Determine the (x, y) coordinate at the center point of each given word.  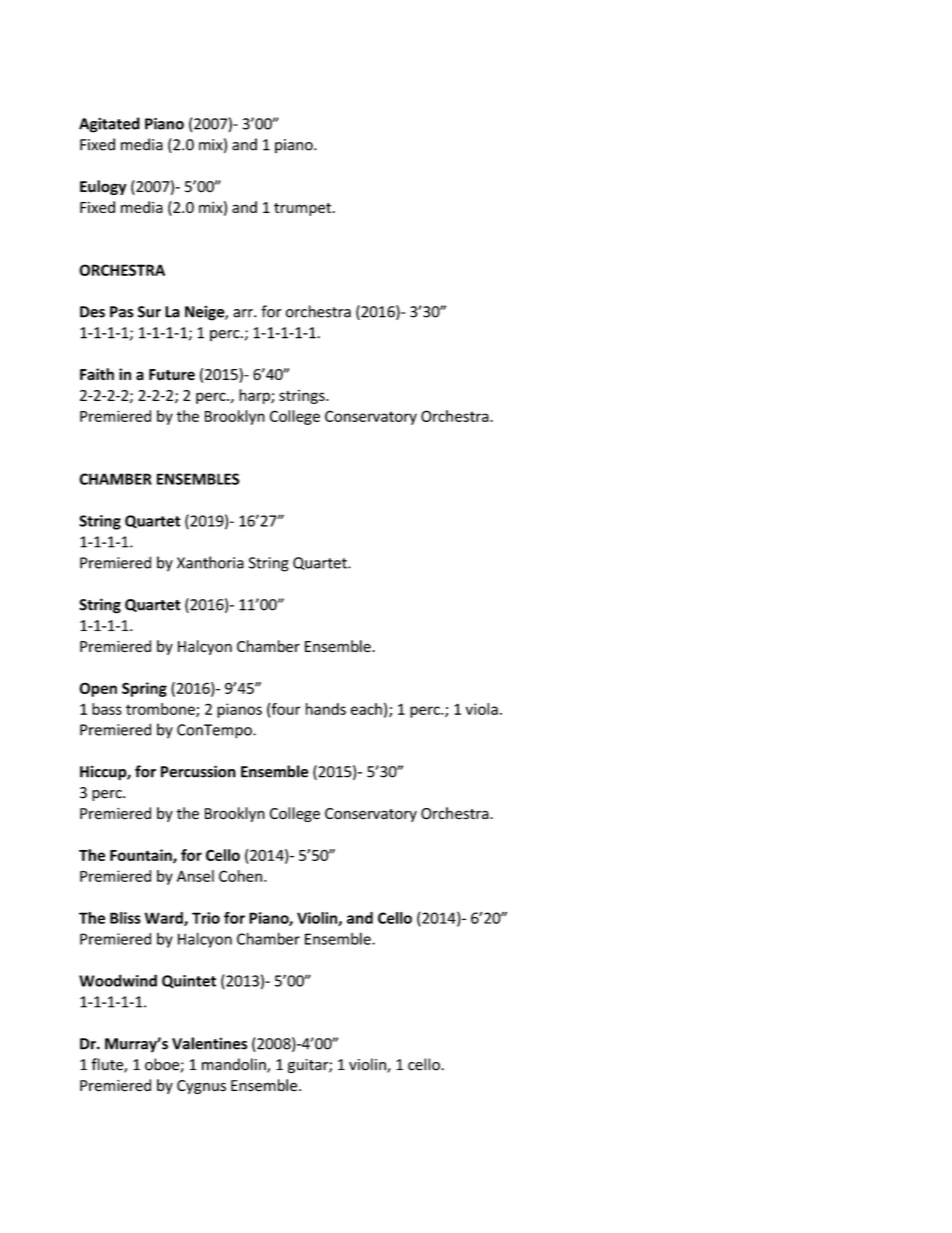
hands (326, 709)
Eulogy (103, 187)
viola (482, 709)
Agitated (109, 125)
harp (255, 396)
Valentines (209, 1043)
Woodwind (118, 980)
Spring (144, 689)
